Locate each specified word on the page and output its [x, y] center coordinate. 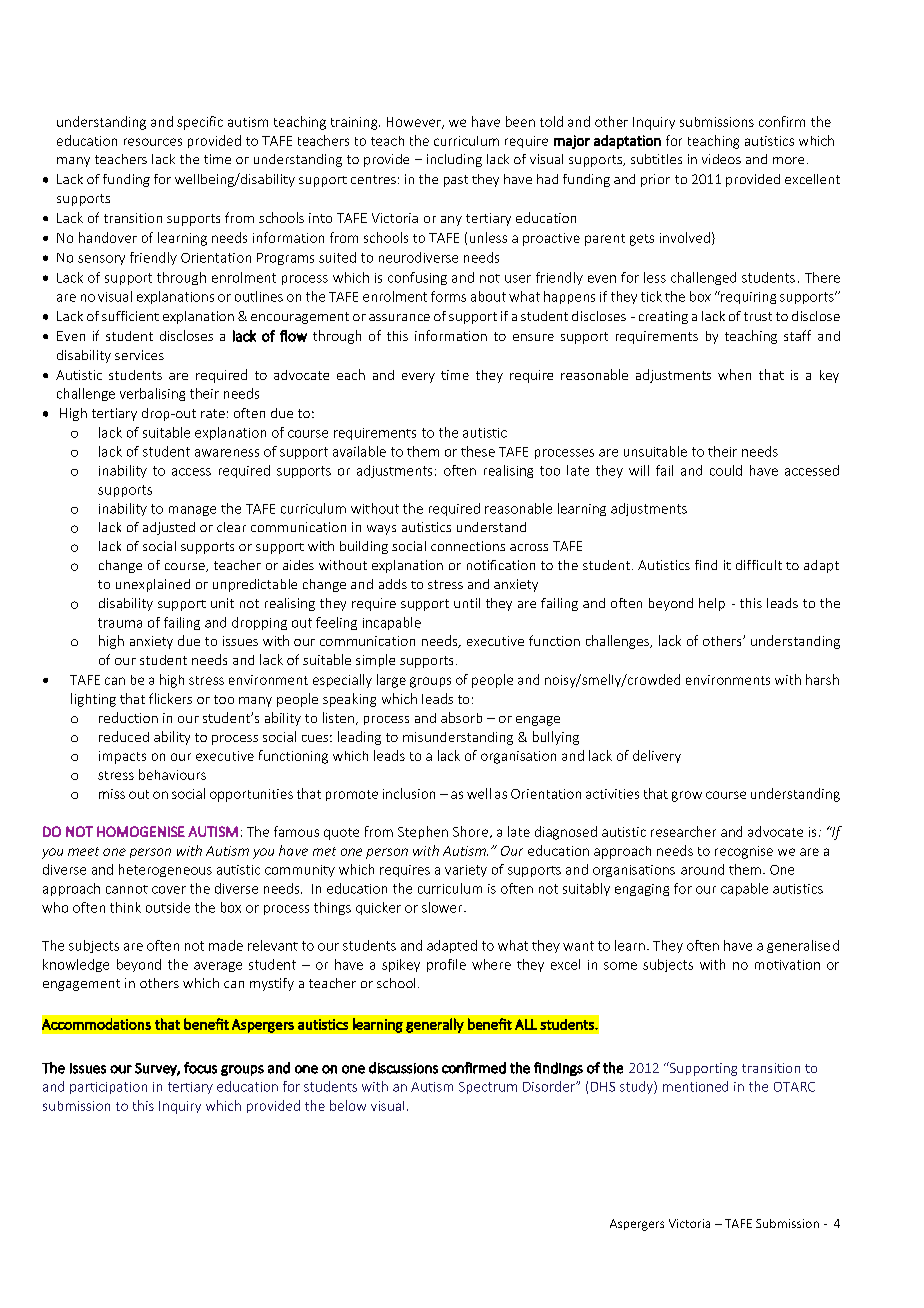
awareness [227, 453]
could [726, 470]
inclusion [409, 793]
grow [687, 796]
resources [153, 142]
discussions [403, 1068]
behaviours [172, 774]
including [454, 160]
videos [721, 159]
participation [108, 1088]
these [478, 451]
